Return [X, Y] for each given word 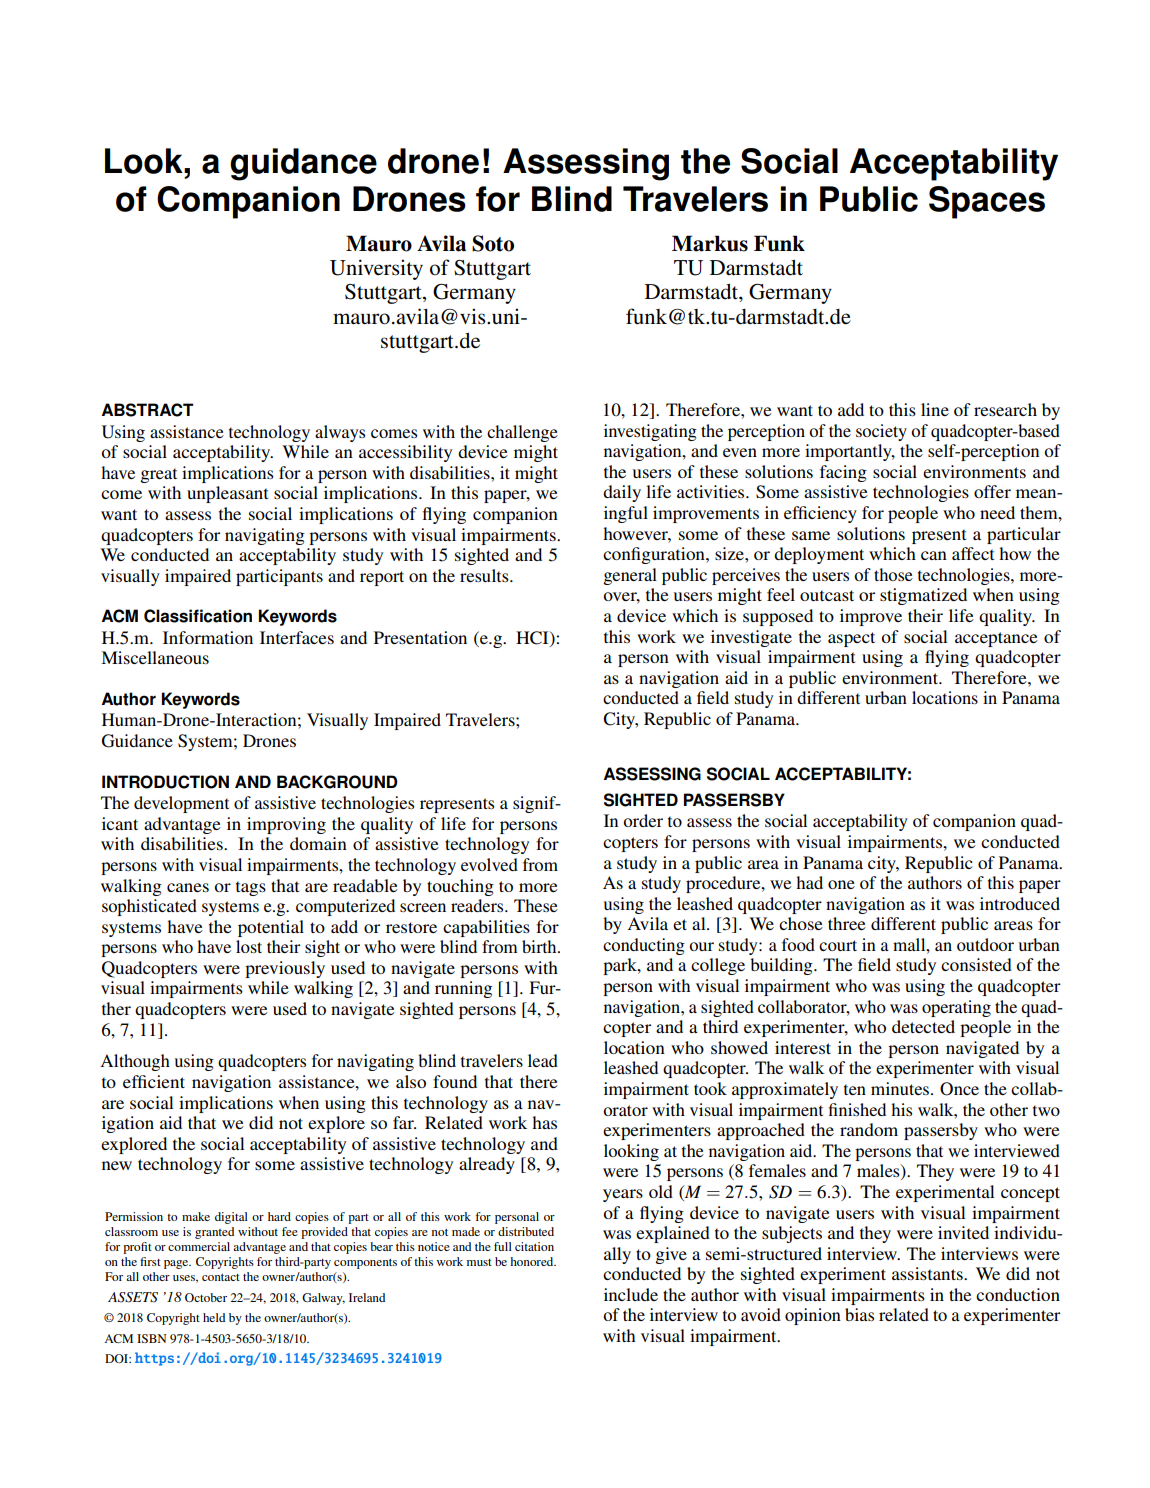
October [206, 1297]
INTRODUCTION [165, 782]
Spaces [987, 202]
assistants [928, 1273]
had [809, 882]
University [376, 269]
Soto [493, 243]
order [643, 820]
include [631, 1294]
